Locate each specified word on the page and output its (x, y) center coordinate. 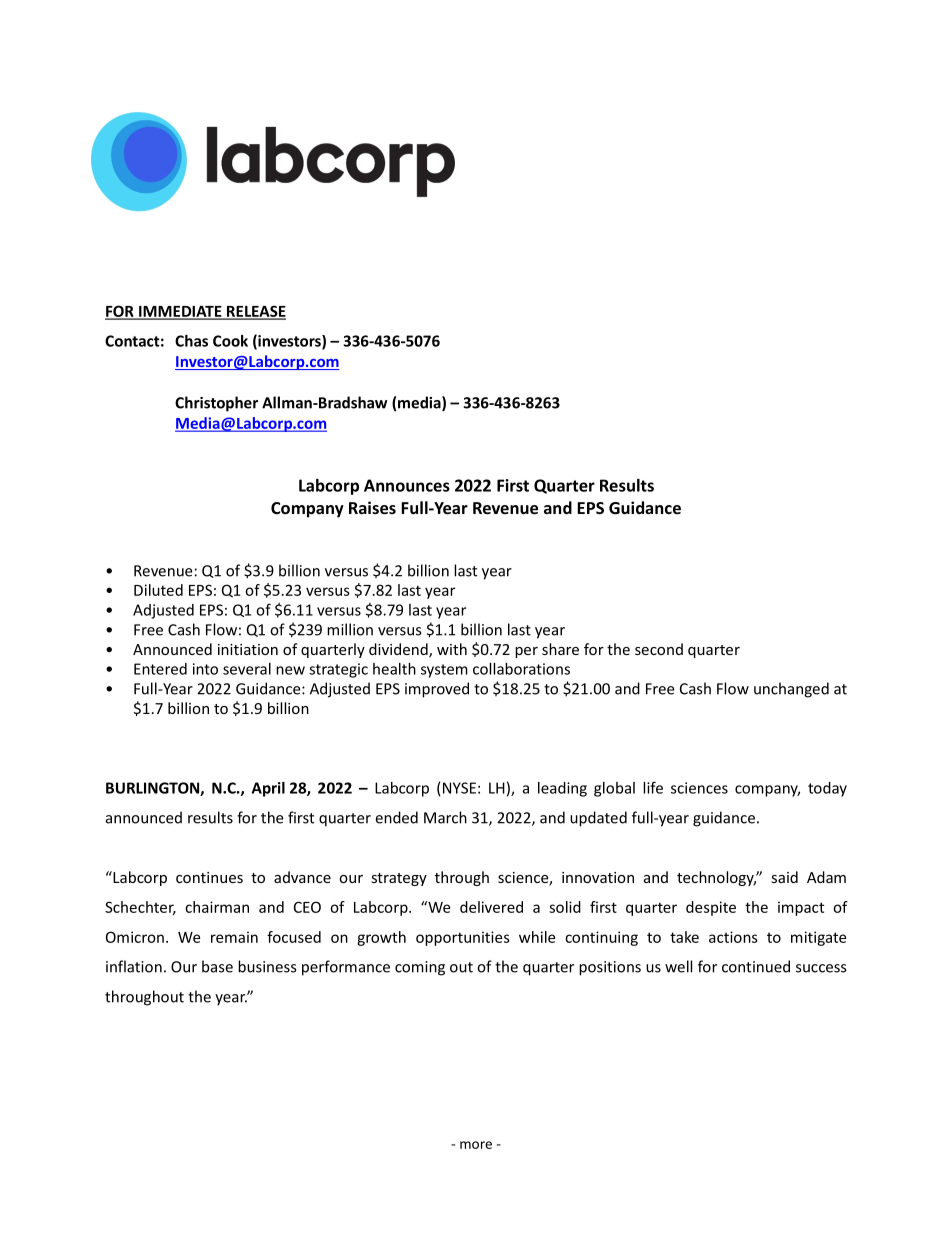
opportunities (463, 938)
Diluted (158, 590)
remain (234, 937)
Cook (230, 341)
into (205, 669)
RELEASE (255, 312)
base (217, 966)
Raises (372, 507)
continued (756, 966)
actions (733, 937)
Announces (407, 485)
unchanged (791, 690)
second (659, 649)
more (476, 1145)
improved (437, 690)
